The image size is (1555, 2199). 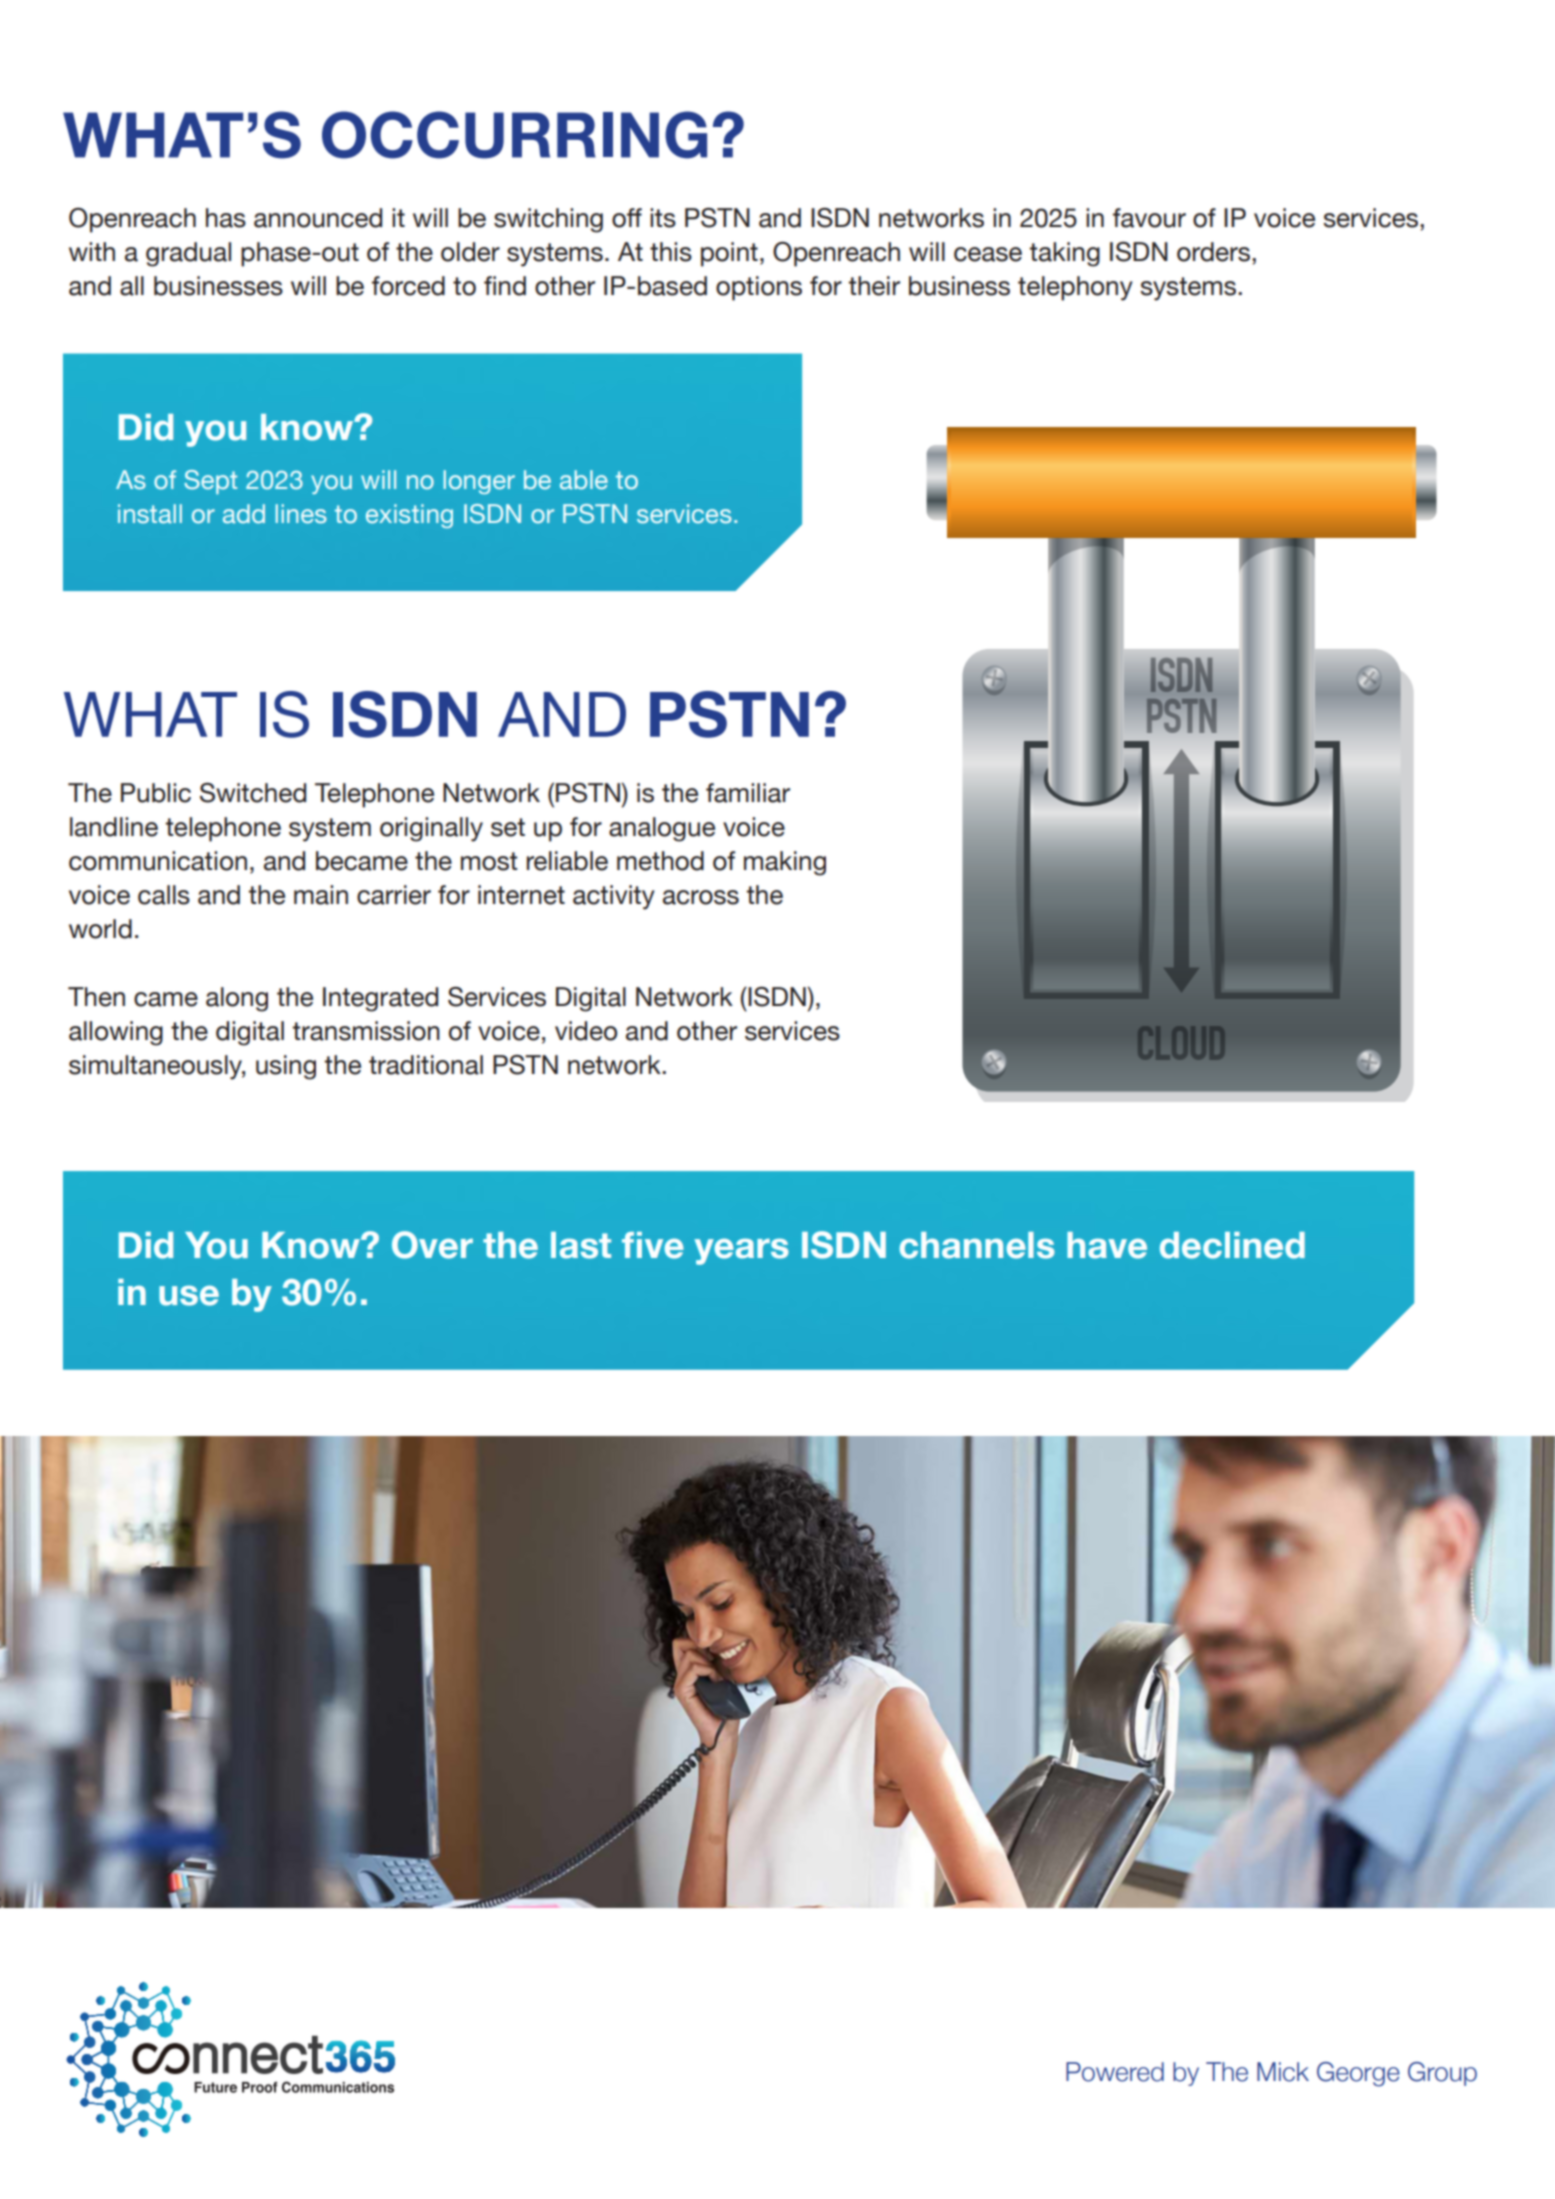 What do you see at coordinates (286, 1067) in the document?
I see `using` at bounding box center [286, 1067].
